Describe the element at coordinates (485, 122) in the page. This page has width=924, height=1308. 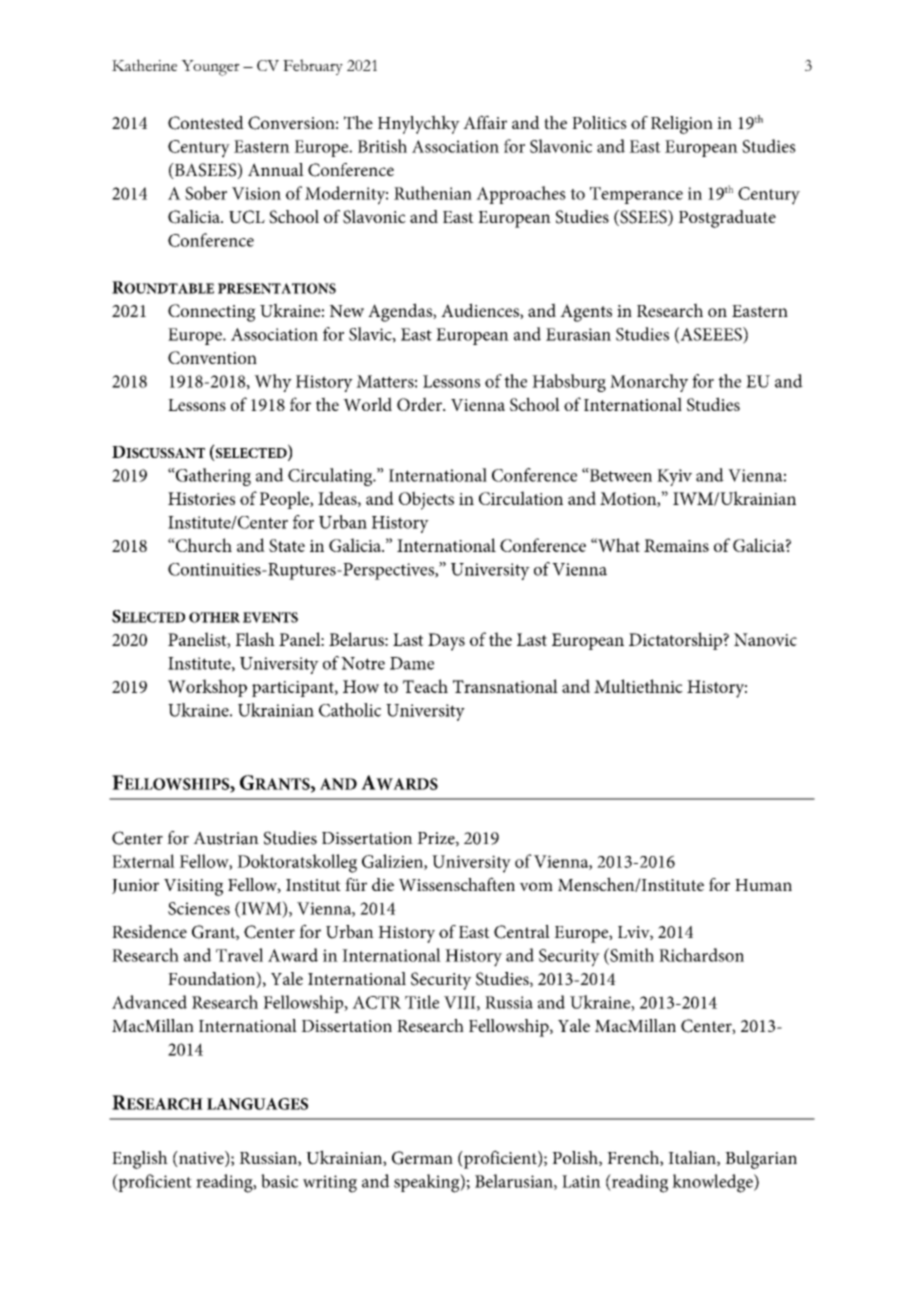
I see `Affair` at that location.
